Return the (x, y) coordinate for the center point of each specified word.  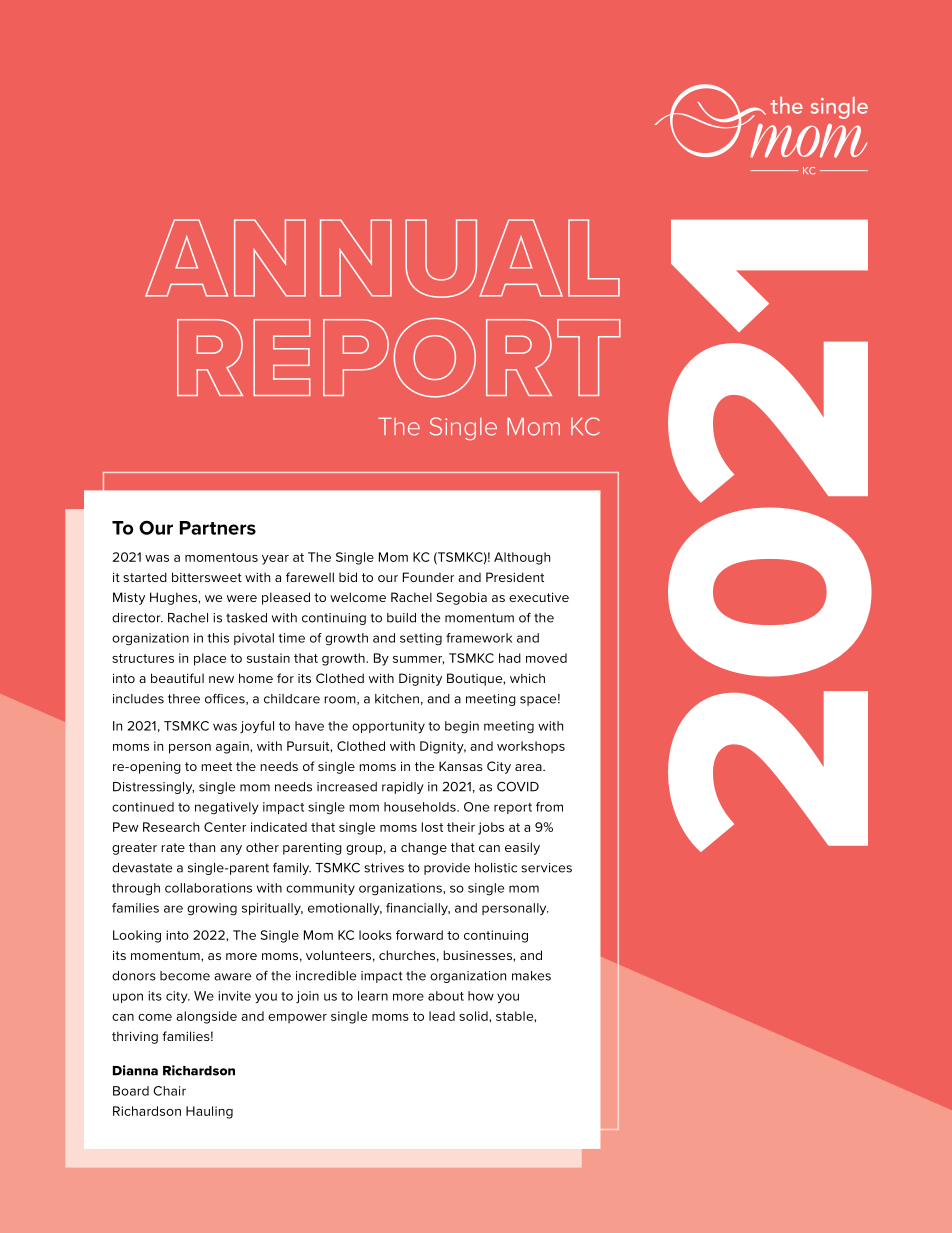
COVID (518, 786)
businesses (478, 955)
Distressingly (153, 788)
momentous (221, 557)
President (515, 577)
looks (375, 935)
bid (348, 577)
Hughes (174, 598)
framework (479, 638)
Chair (169, 1091)
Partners (218, 528)
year (275, 560)
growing (212, 909)
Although (522, 558)
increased (347, 787)
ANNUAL (382, 258)
